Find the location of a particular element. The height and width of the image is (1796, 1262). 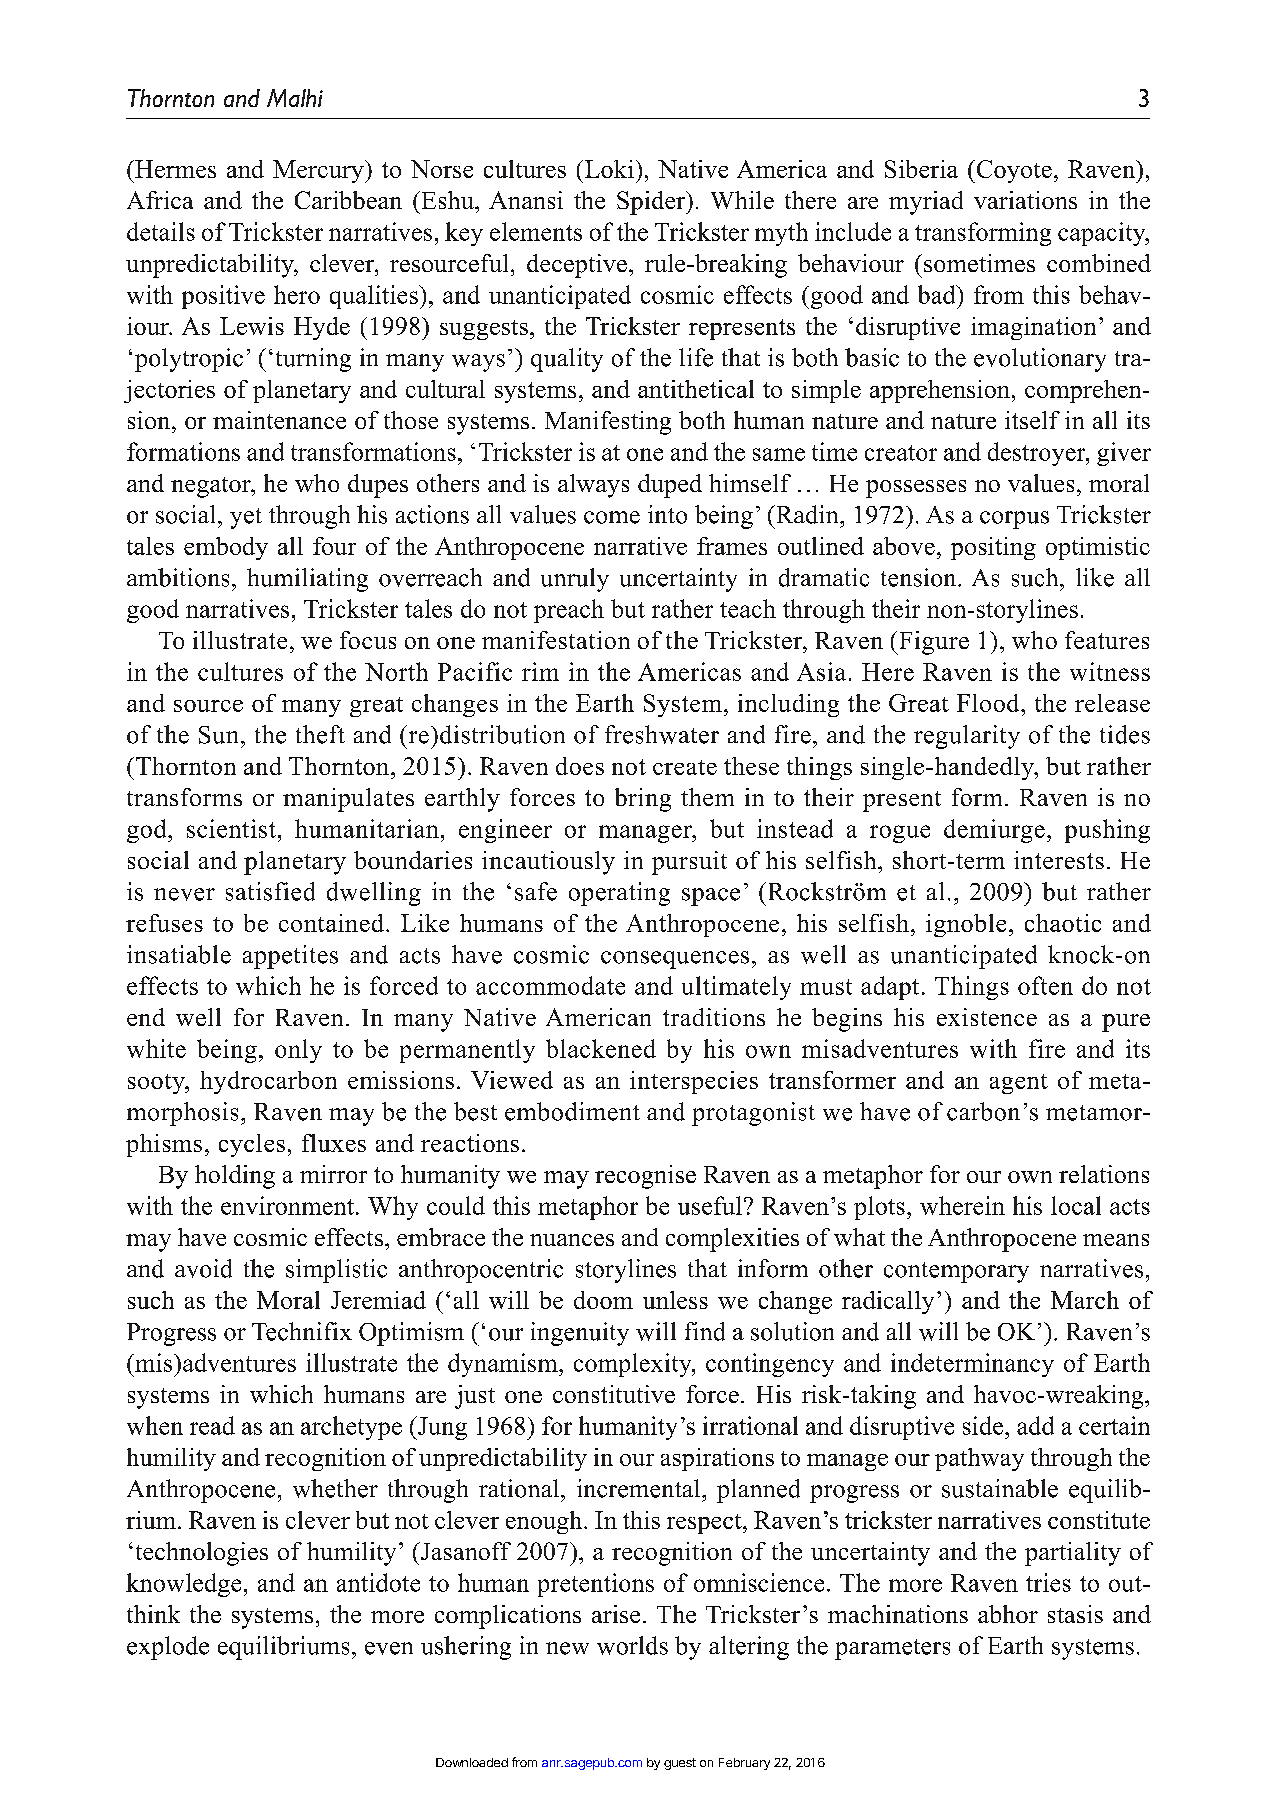

Loki is located at coordinates (608, 169).
